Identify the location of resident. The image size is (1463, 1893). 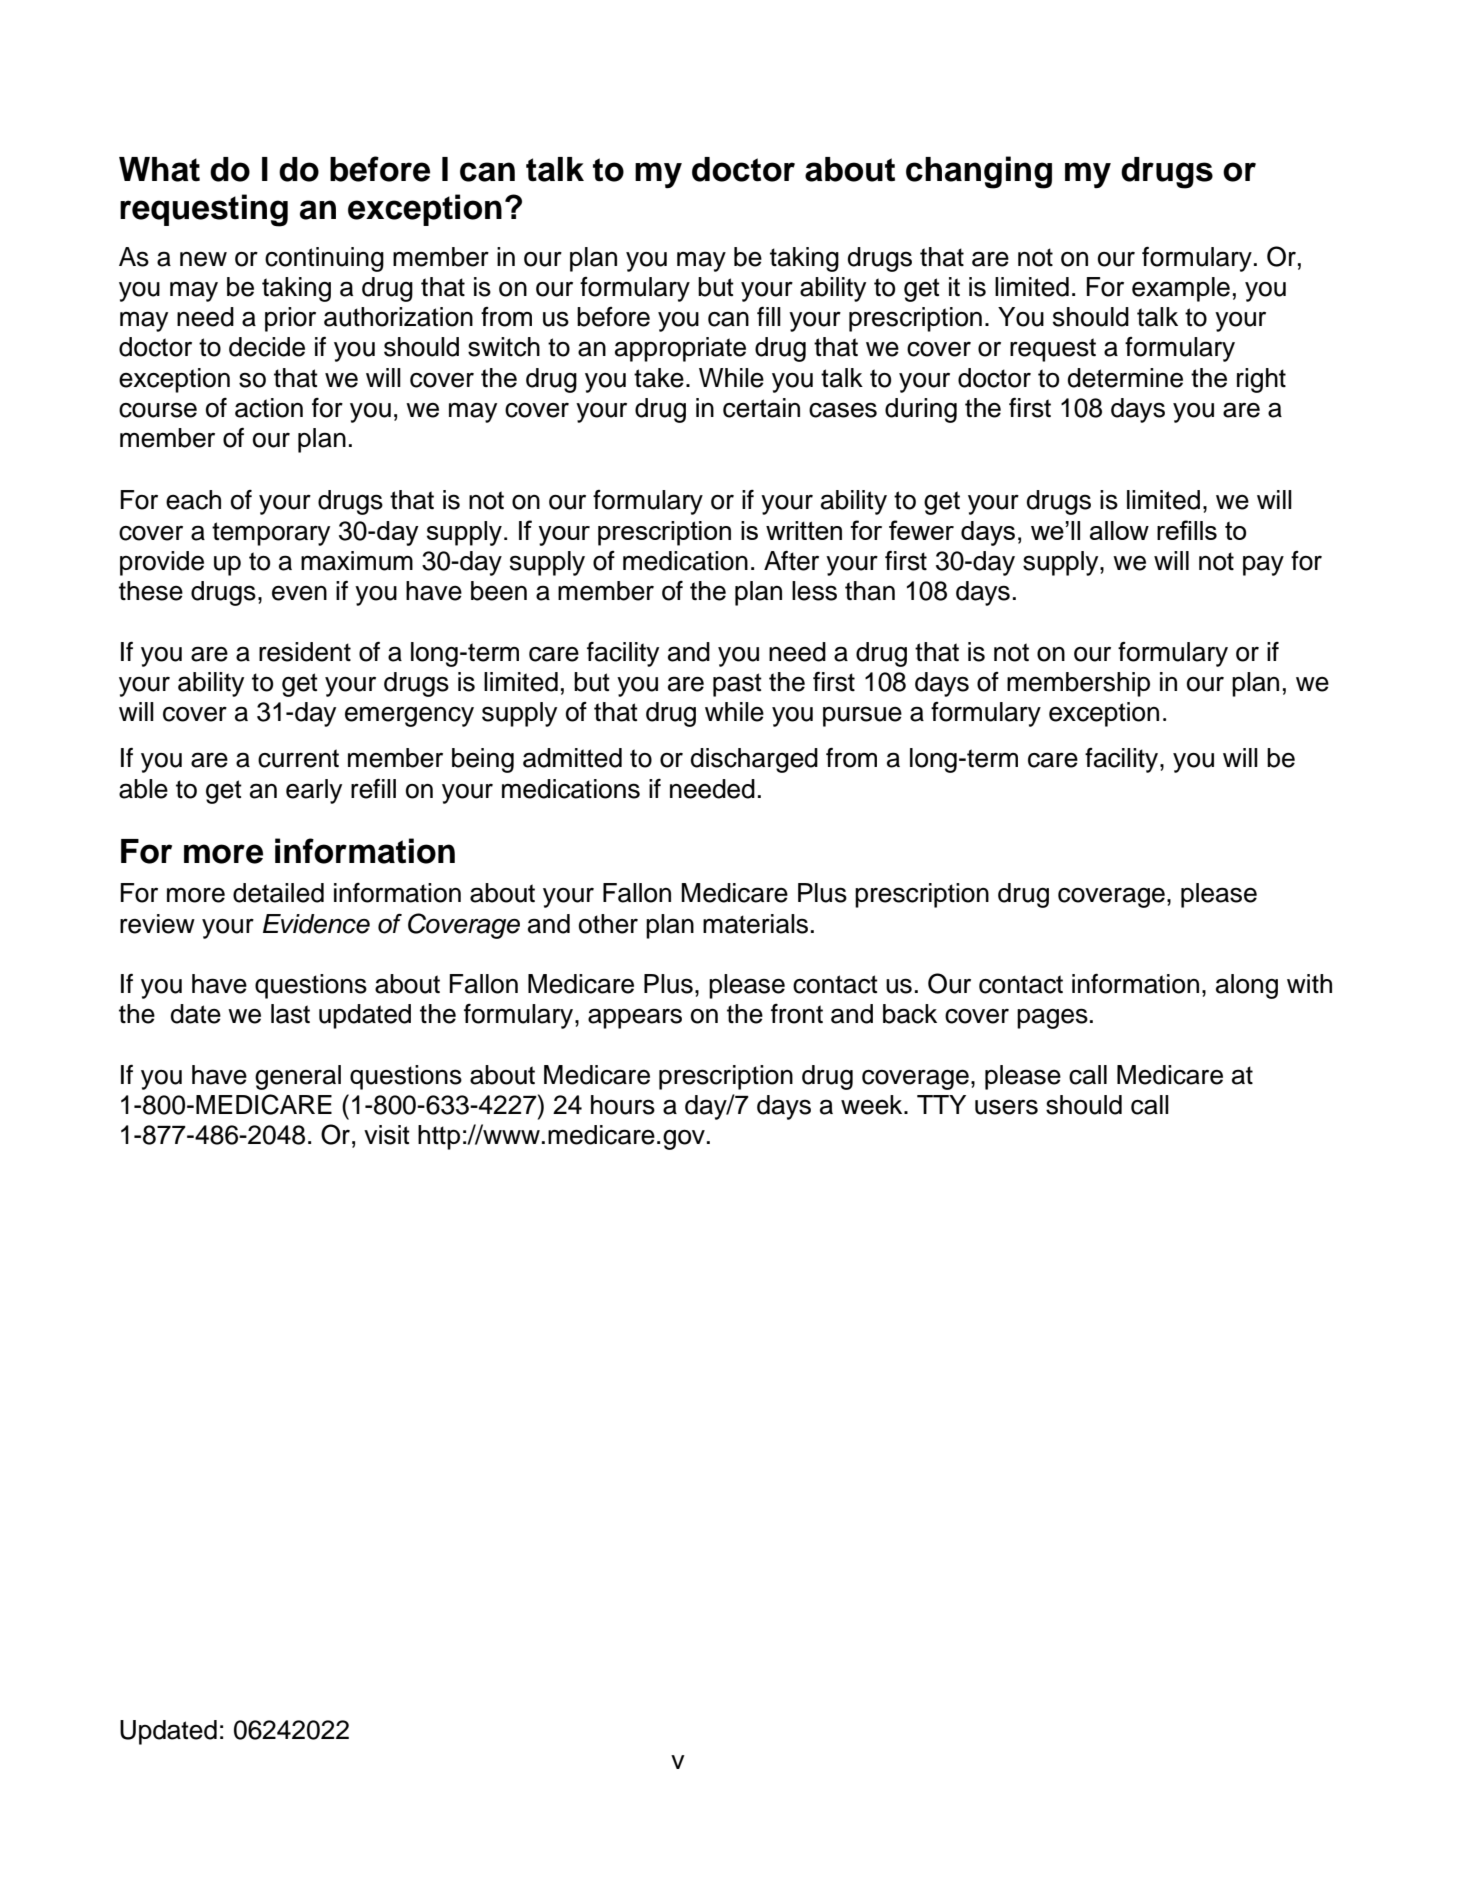
(305, 652).
